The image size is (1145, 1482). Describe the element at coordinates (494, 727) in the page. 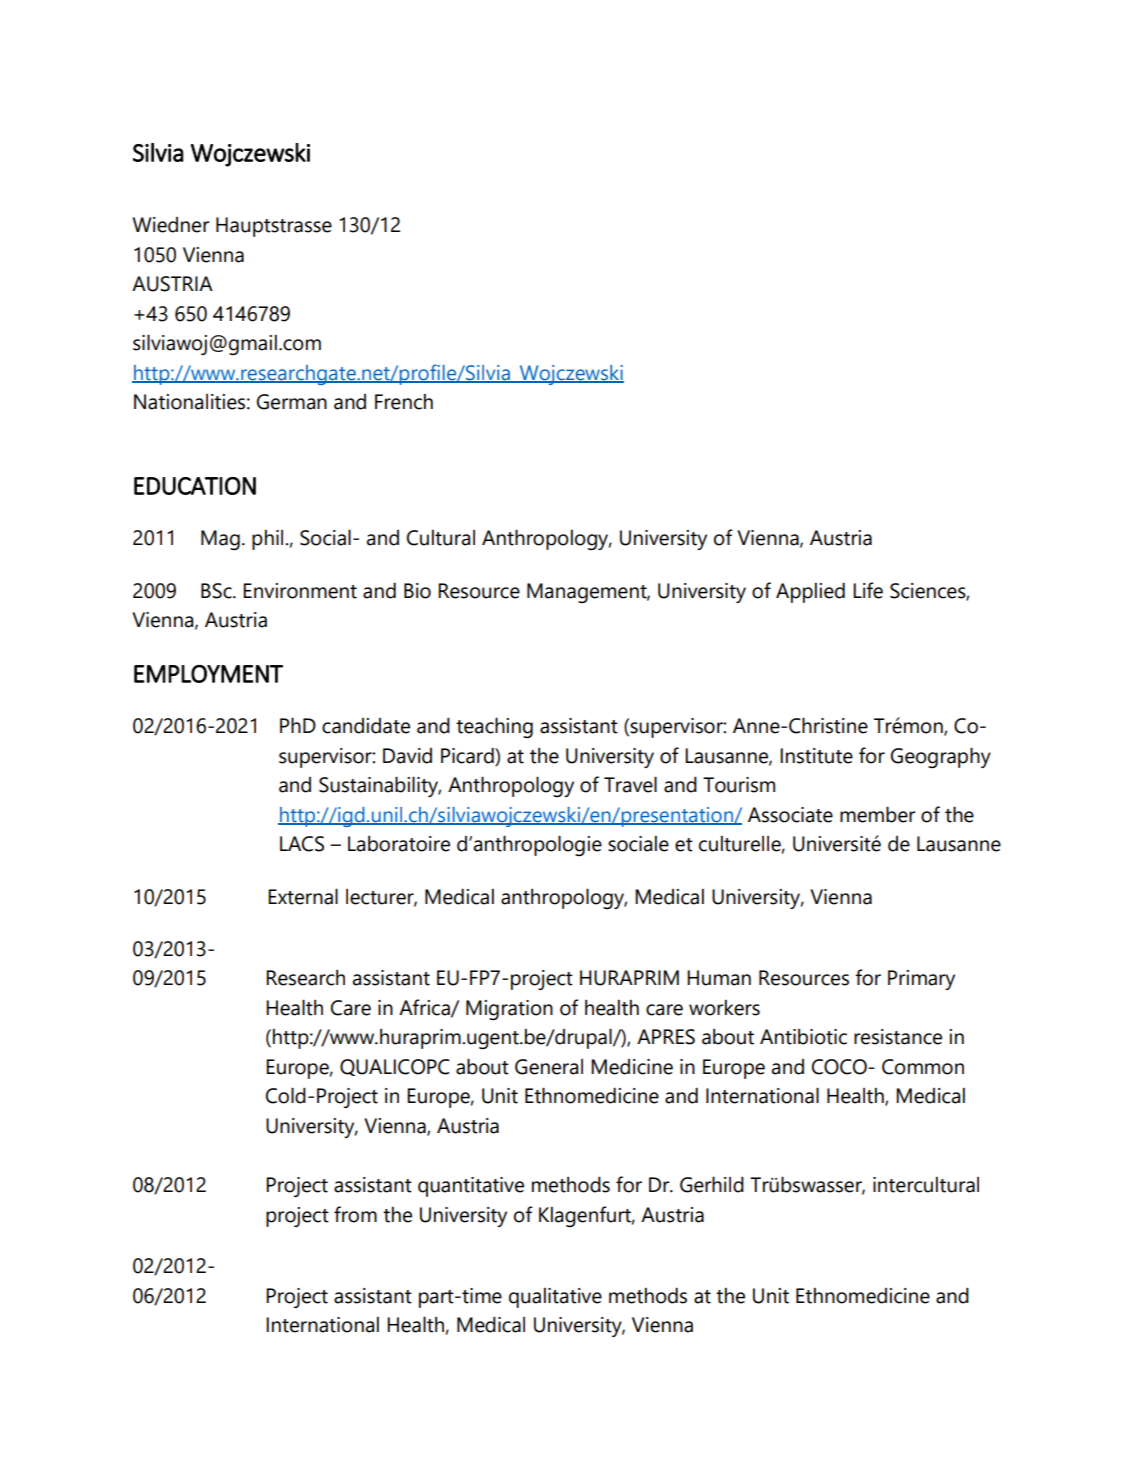

I see `teaching` at that location.
